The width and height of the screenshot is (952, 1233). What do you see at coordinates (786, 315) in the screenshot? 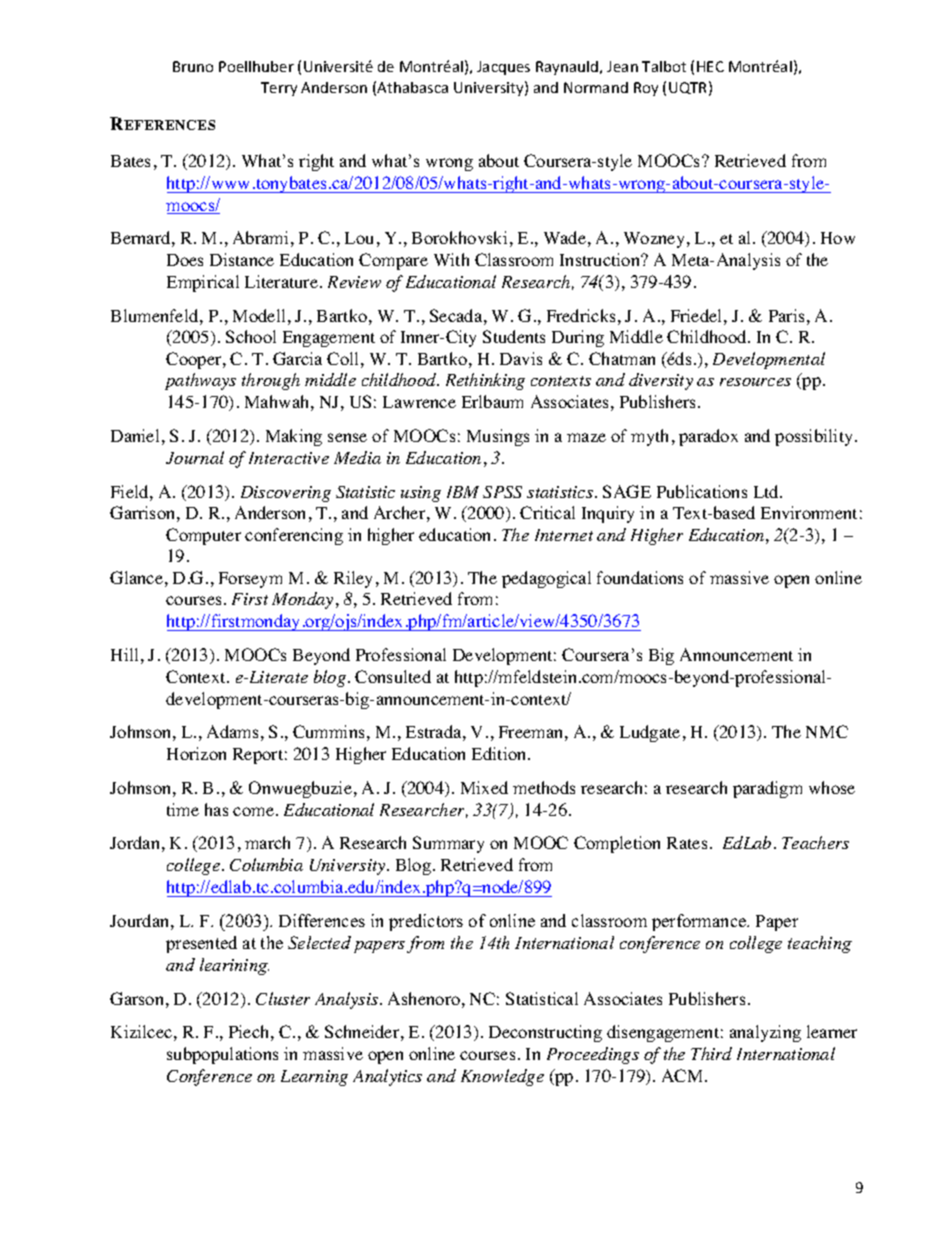
I see `Paris` at bounding box center [786, 315].
